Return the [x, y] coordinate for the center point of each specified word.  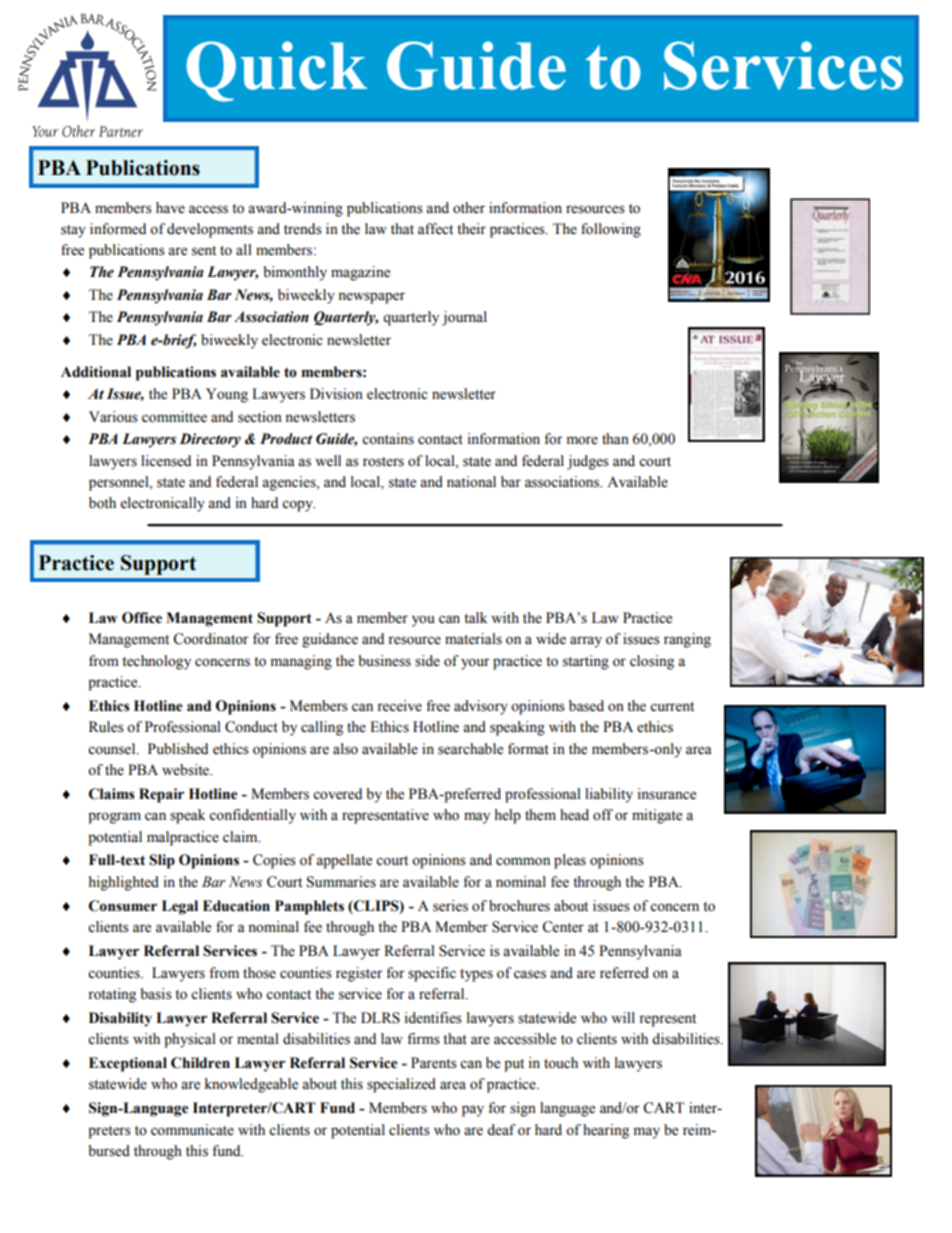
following [611, 230]
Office [142, 618]
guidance [330, 640]
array [586, 642]
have [170, 208]
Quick [277, 71]
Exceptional [128, 1064]
